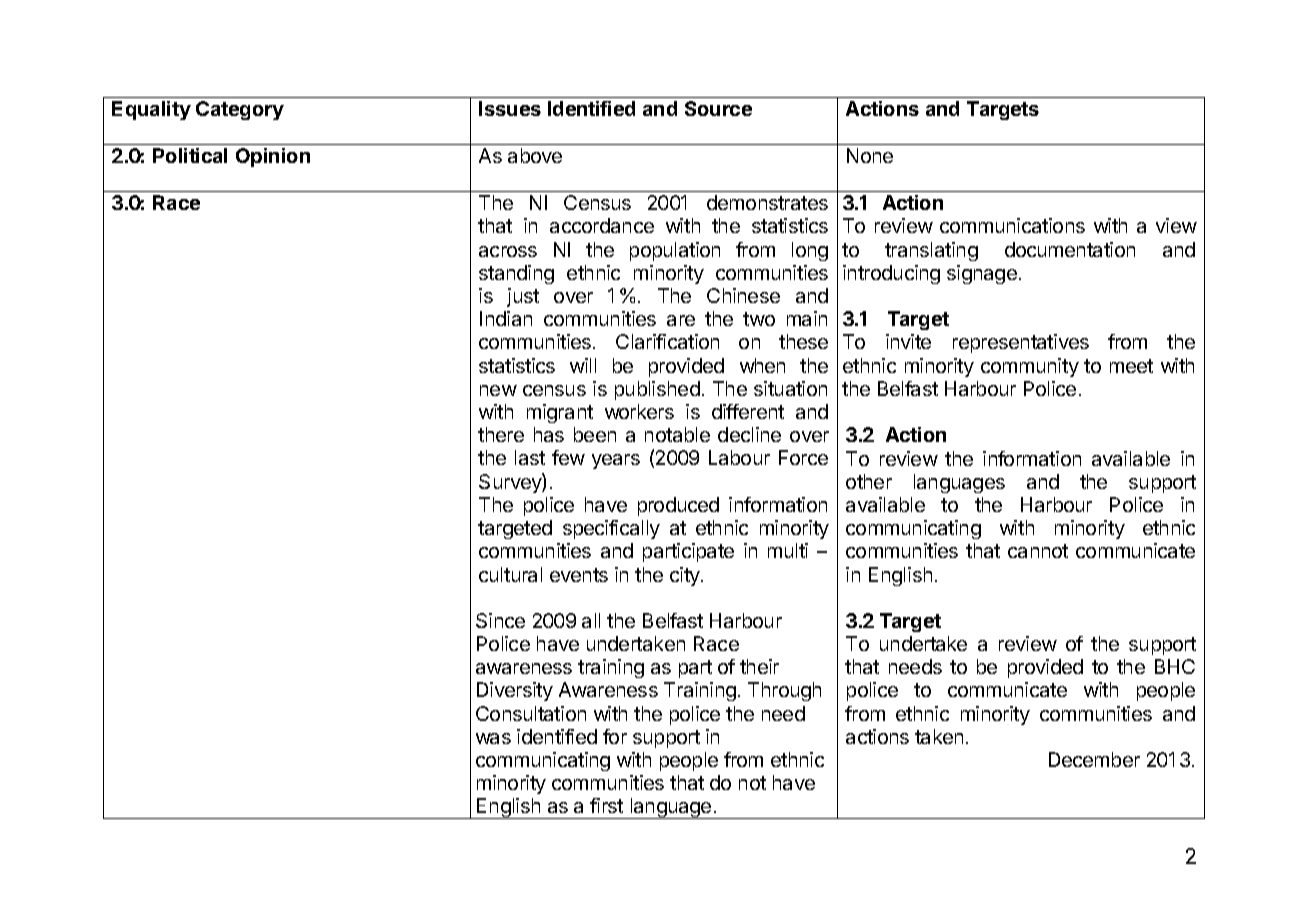 The height and width of the page is (924, 1308). What do you see at coordinates (498, 390) in the page?
I see `new` at bounding box center [498, 390].
